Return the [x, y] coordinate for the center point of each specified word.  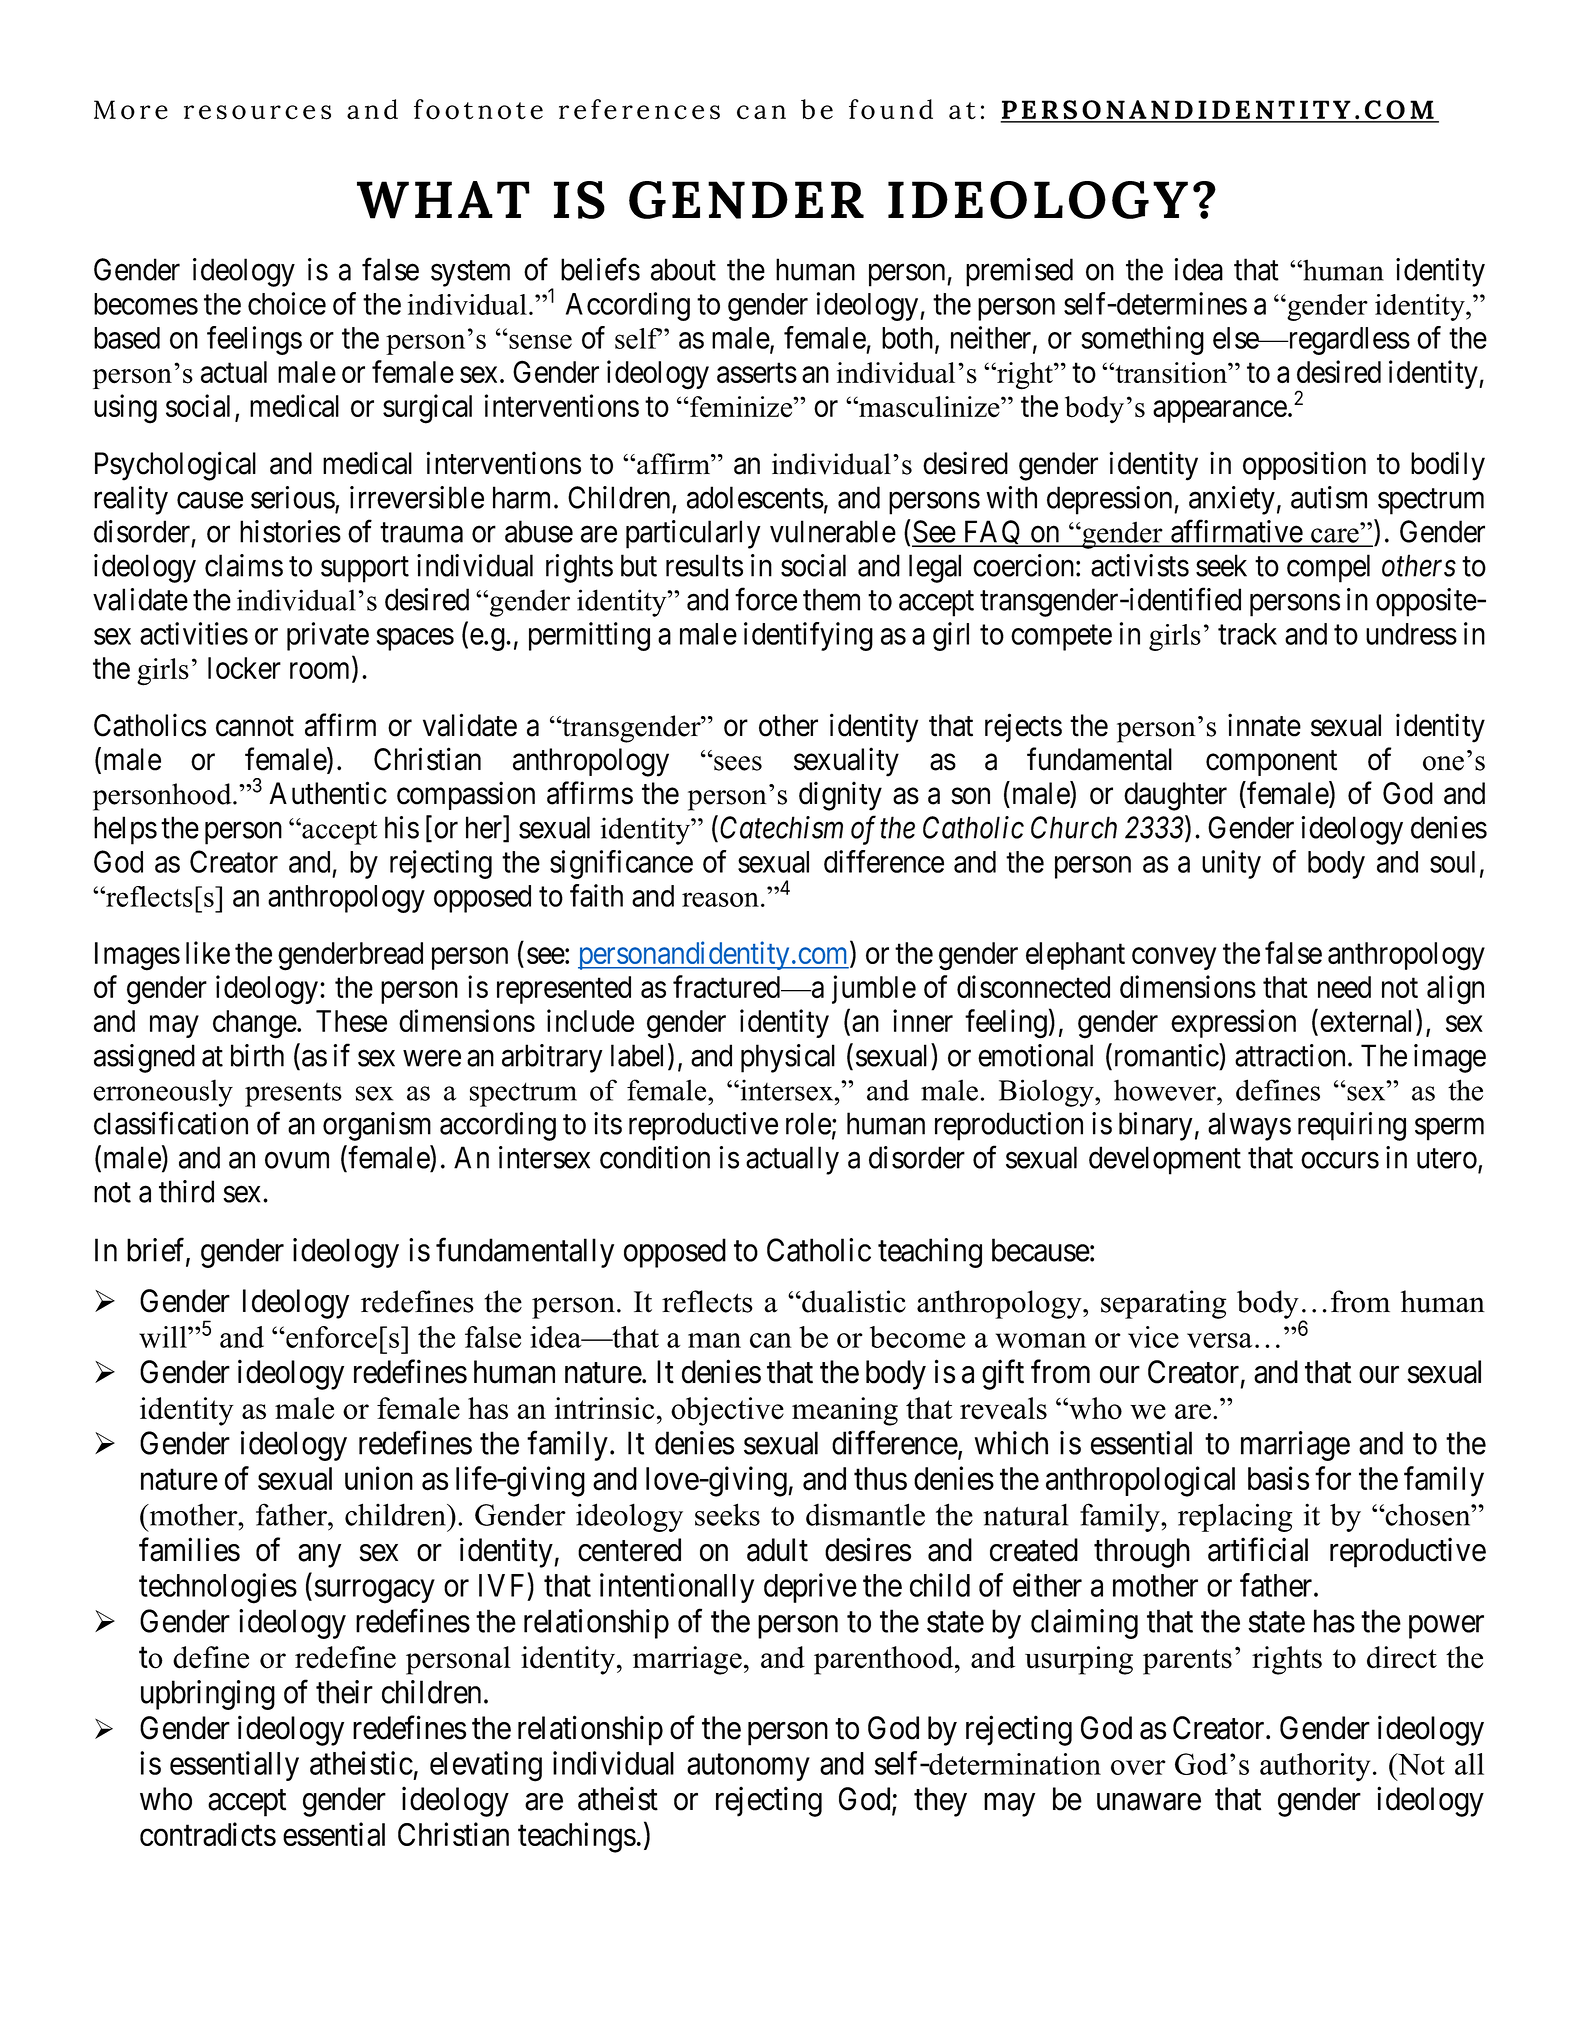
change [255, 1024]
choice [287, 303]
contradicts [208, 1834]
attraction [1290, 1055]
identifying [808, 636]
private [328, 636]
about [683, 269]
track [1247, 634]
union [379, 1478]
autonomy [748, 1767]
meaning [845, 1411]
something [1143, 340]
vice [1153, 1337]
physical [788, 1058]
